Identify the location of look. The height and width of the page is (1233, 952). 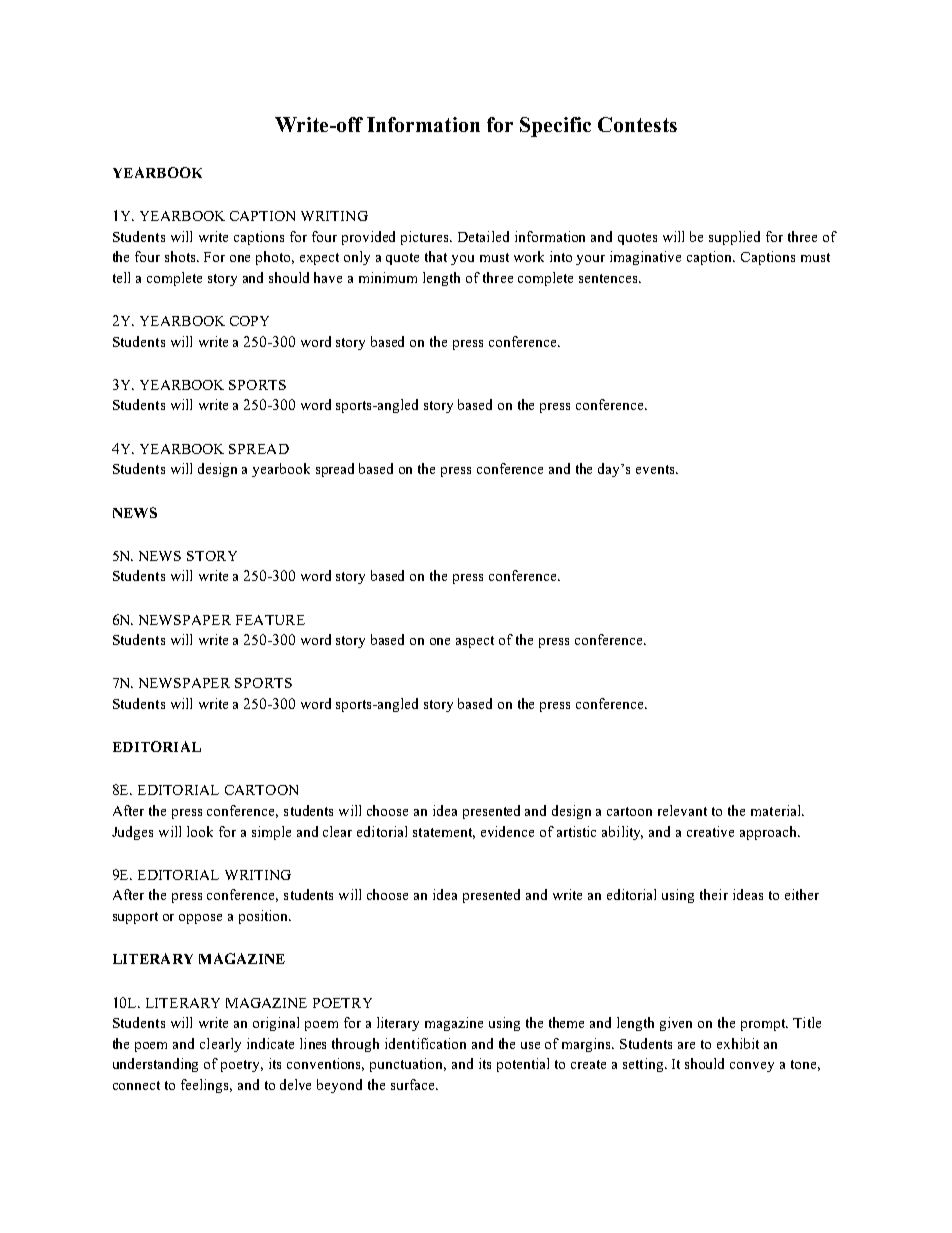
(200, 831).
